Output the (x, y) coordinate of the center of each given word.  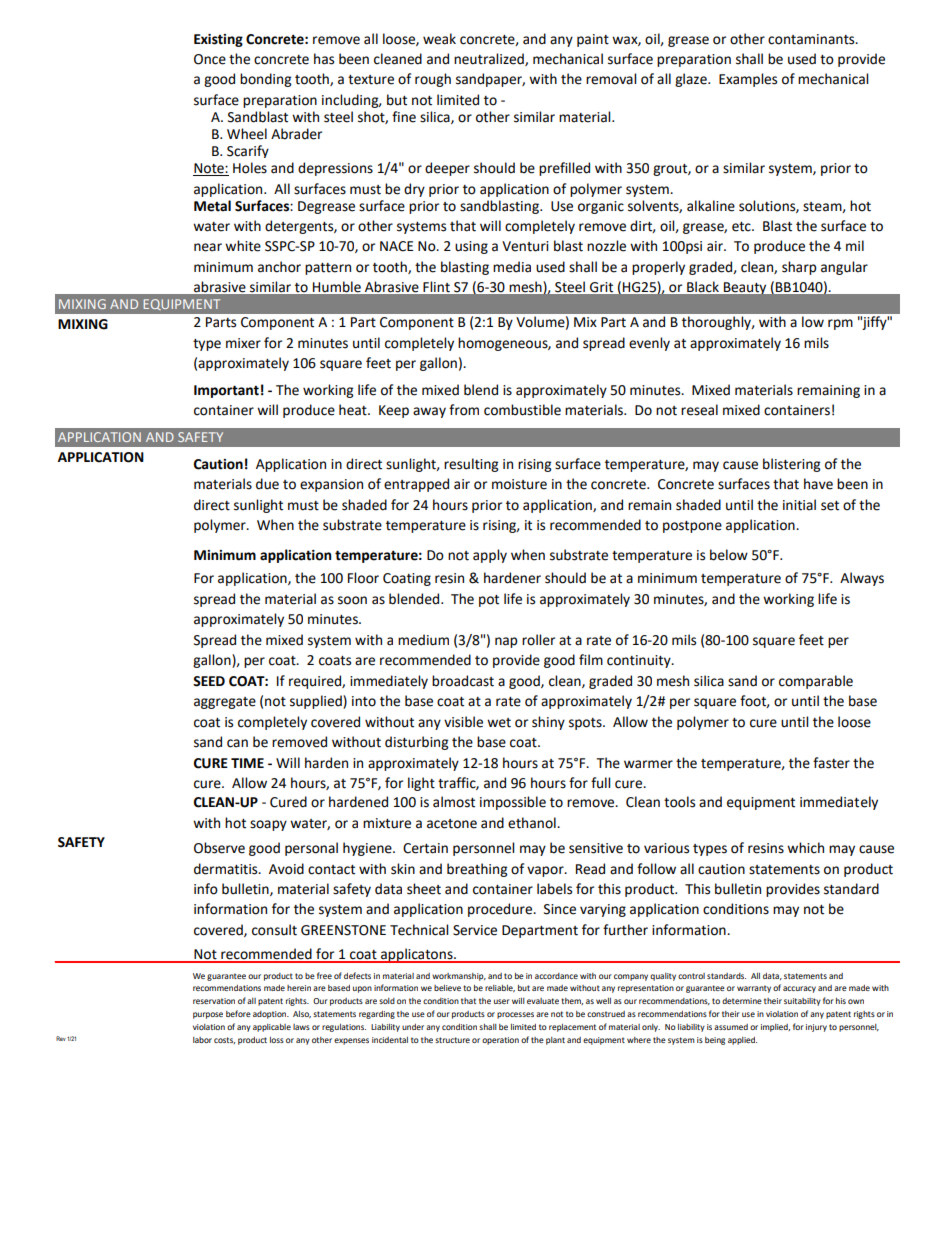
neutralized (490, 59)
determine (742, 1001)
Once (210, 59)
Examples (748, 80)
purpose (208, 1015)
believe (447, 988)
